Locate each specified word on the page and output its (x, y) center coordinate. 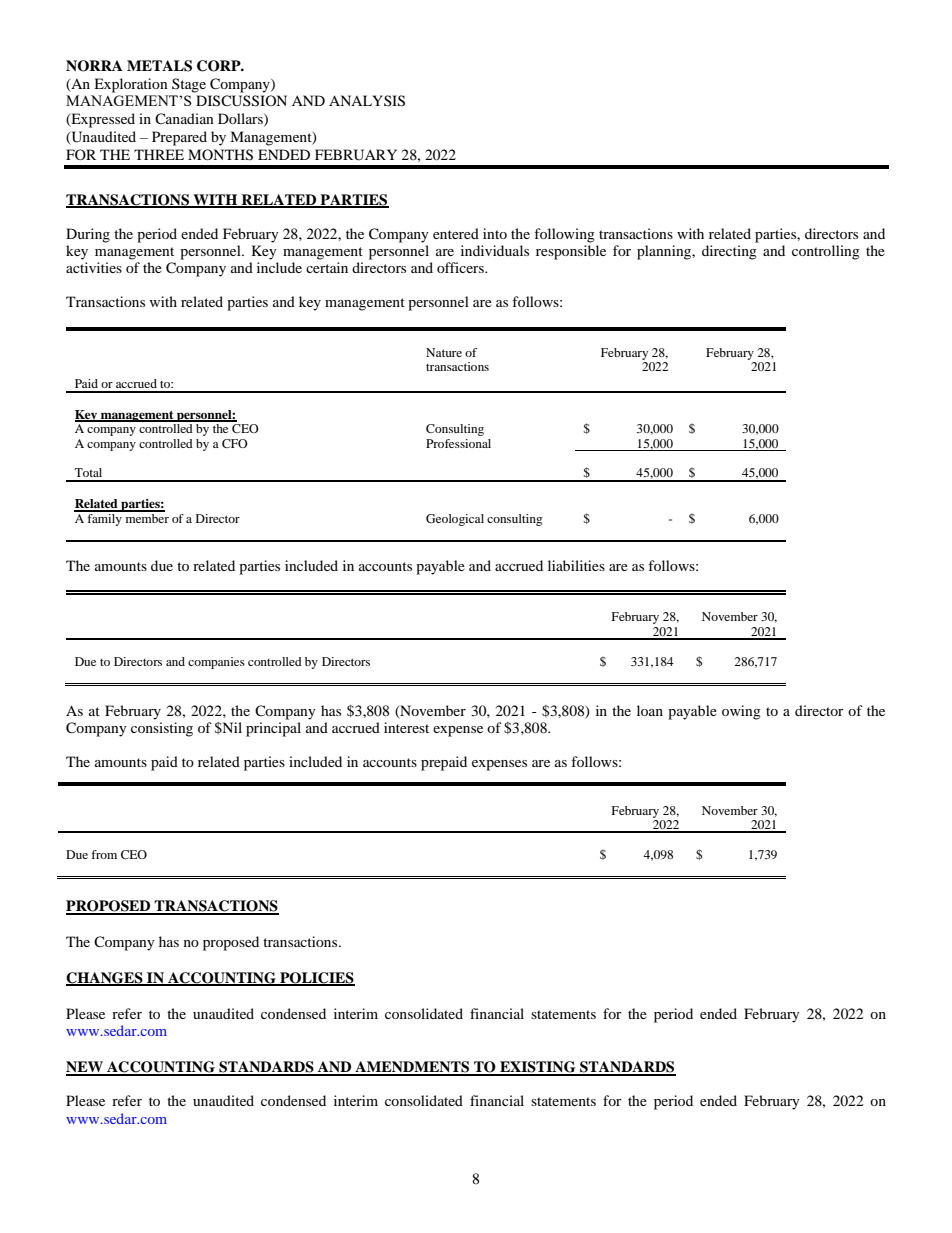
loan (650, 710)
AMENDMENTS (412, 1068)
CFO (235, 443)
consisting (162, 729)
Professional (458, 443)
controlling (826, 252)
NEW (85, 1068)
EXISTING (538, 1068)
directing (729, 252)
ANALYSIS (367, 101)
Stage (189, 85)
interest (406, 727)
